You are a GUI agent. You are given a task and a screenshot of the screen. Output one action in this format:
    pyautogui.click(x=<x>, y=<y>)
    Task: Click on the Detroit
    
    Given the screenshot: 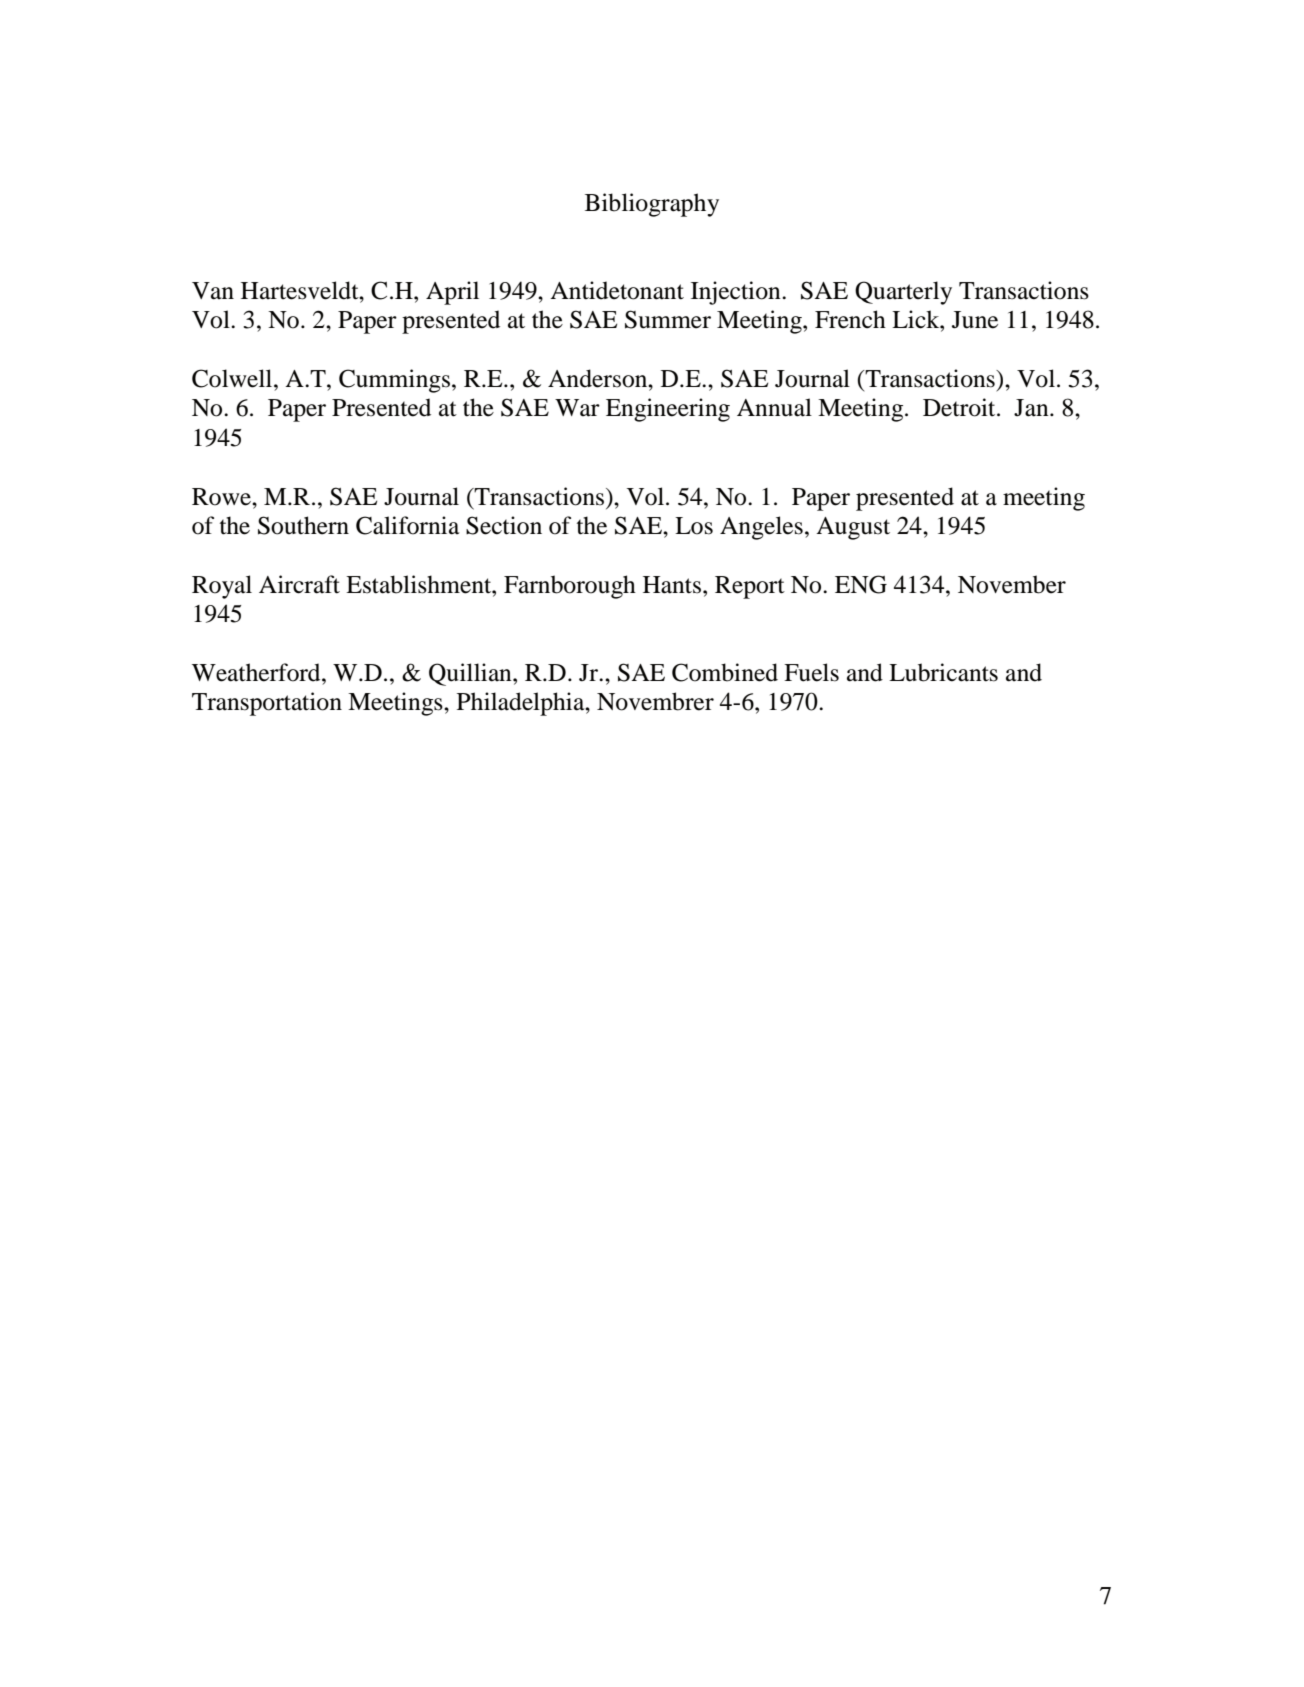 What is the action you would take?
    pyautogui.click(x=960, y=407)
